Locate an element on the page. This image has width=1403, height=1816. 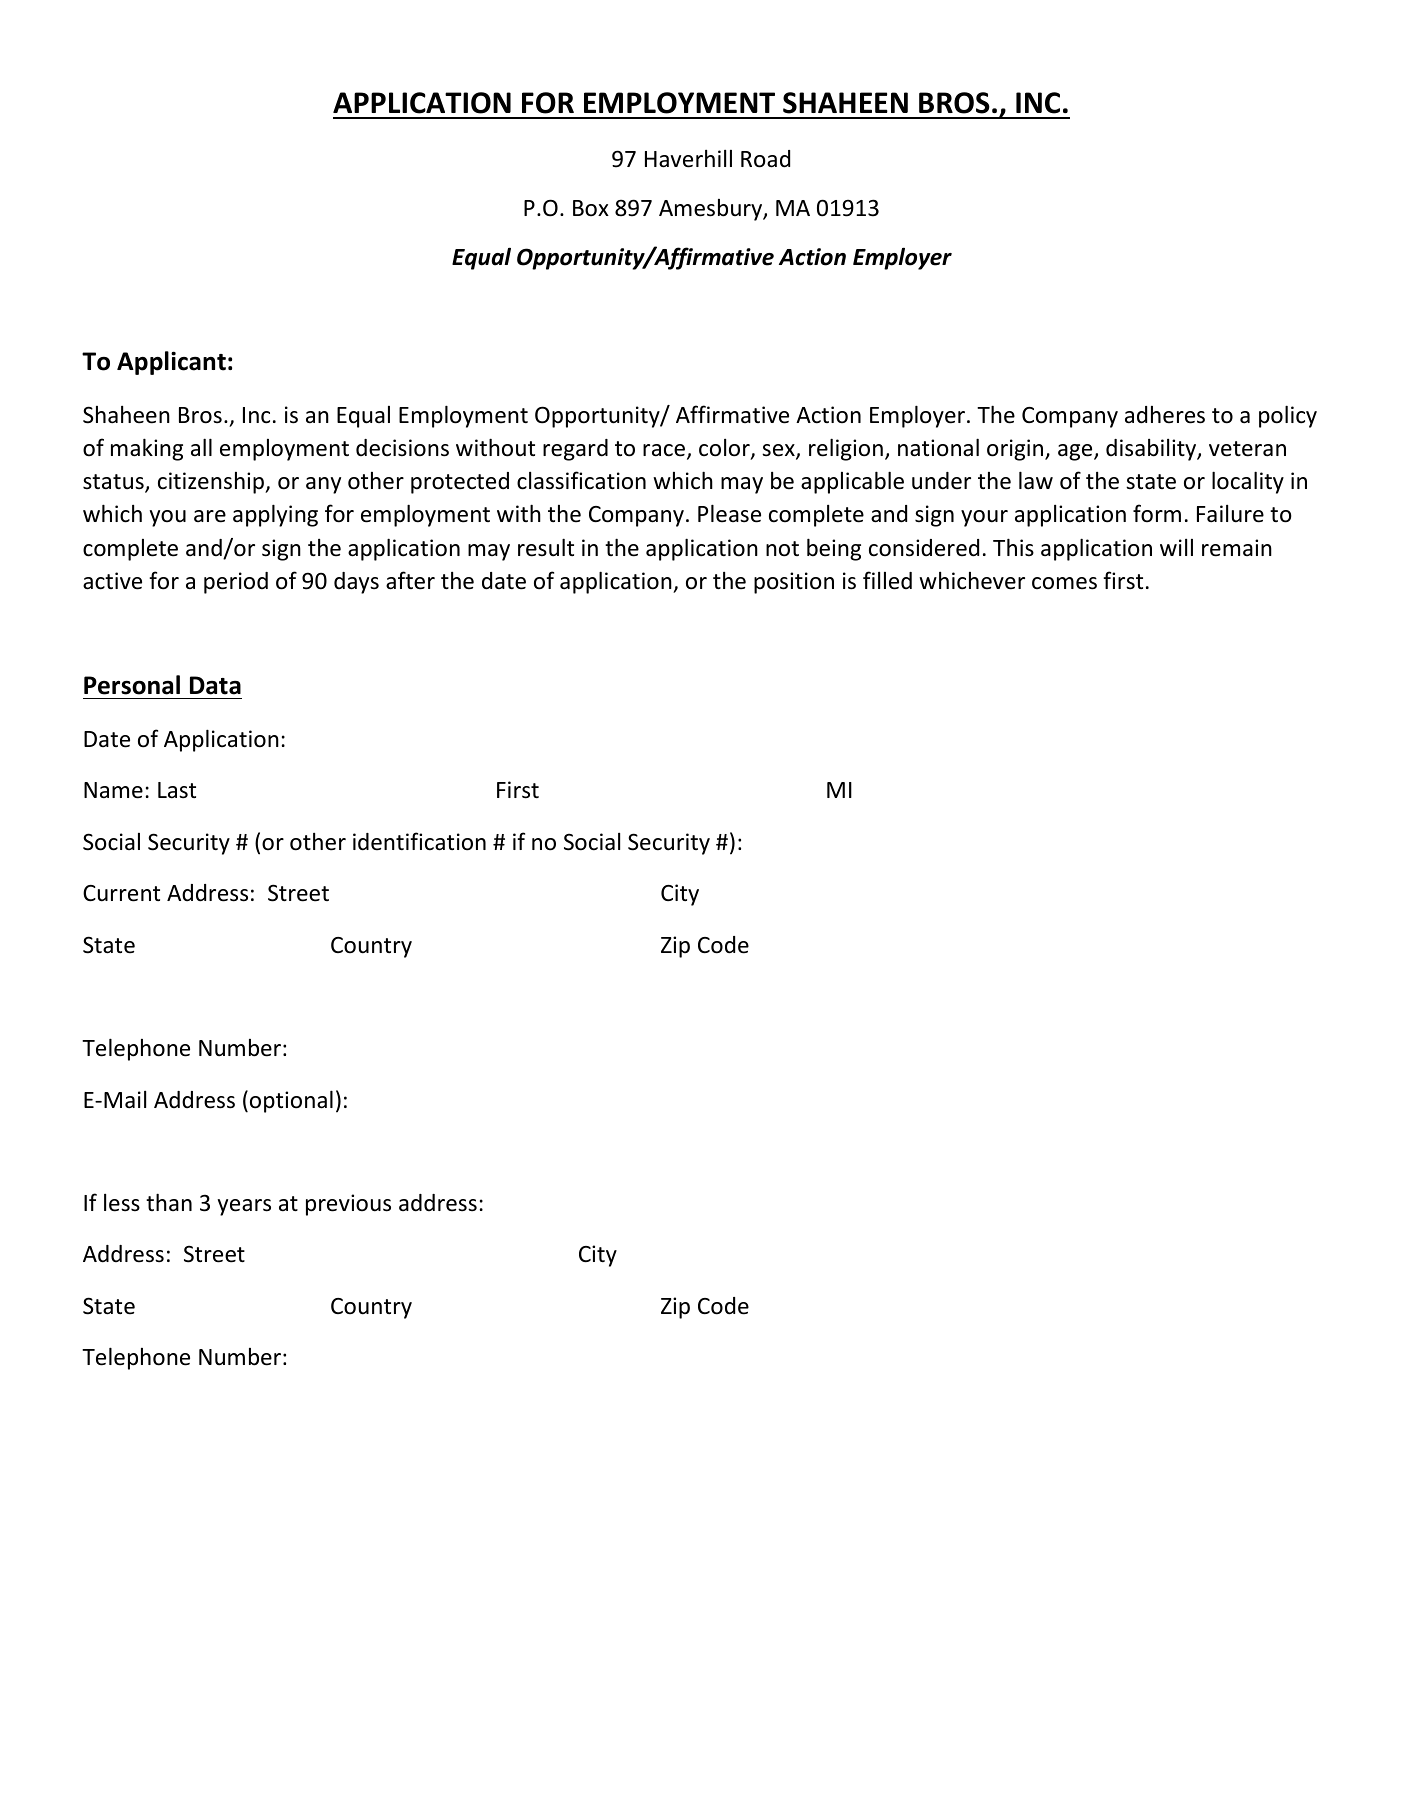
Data is located at coordinates (215, 685).
